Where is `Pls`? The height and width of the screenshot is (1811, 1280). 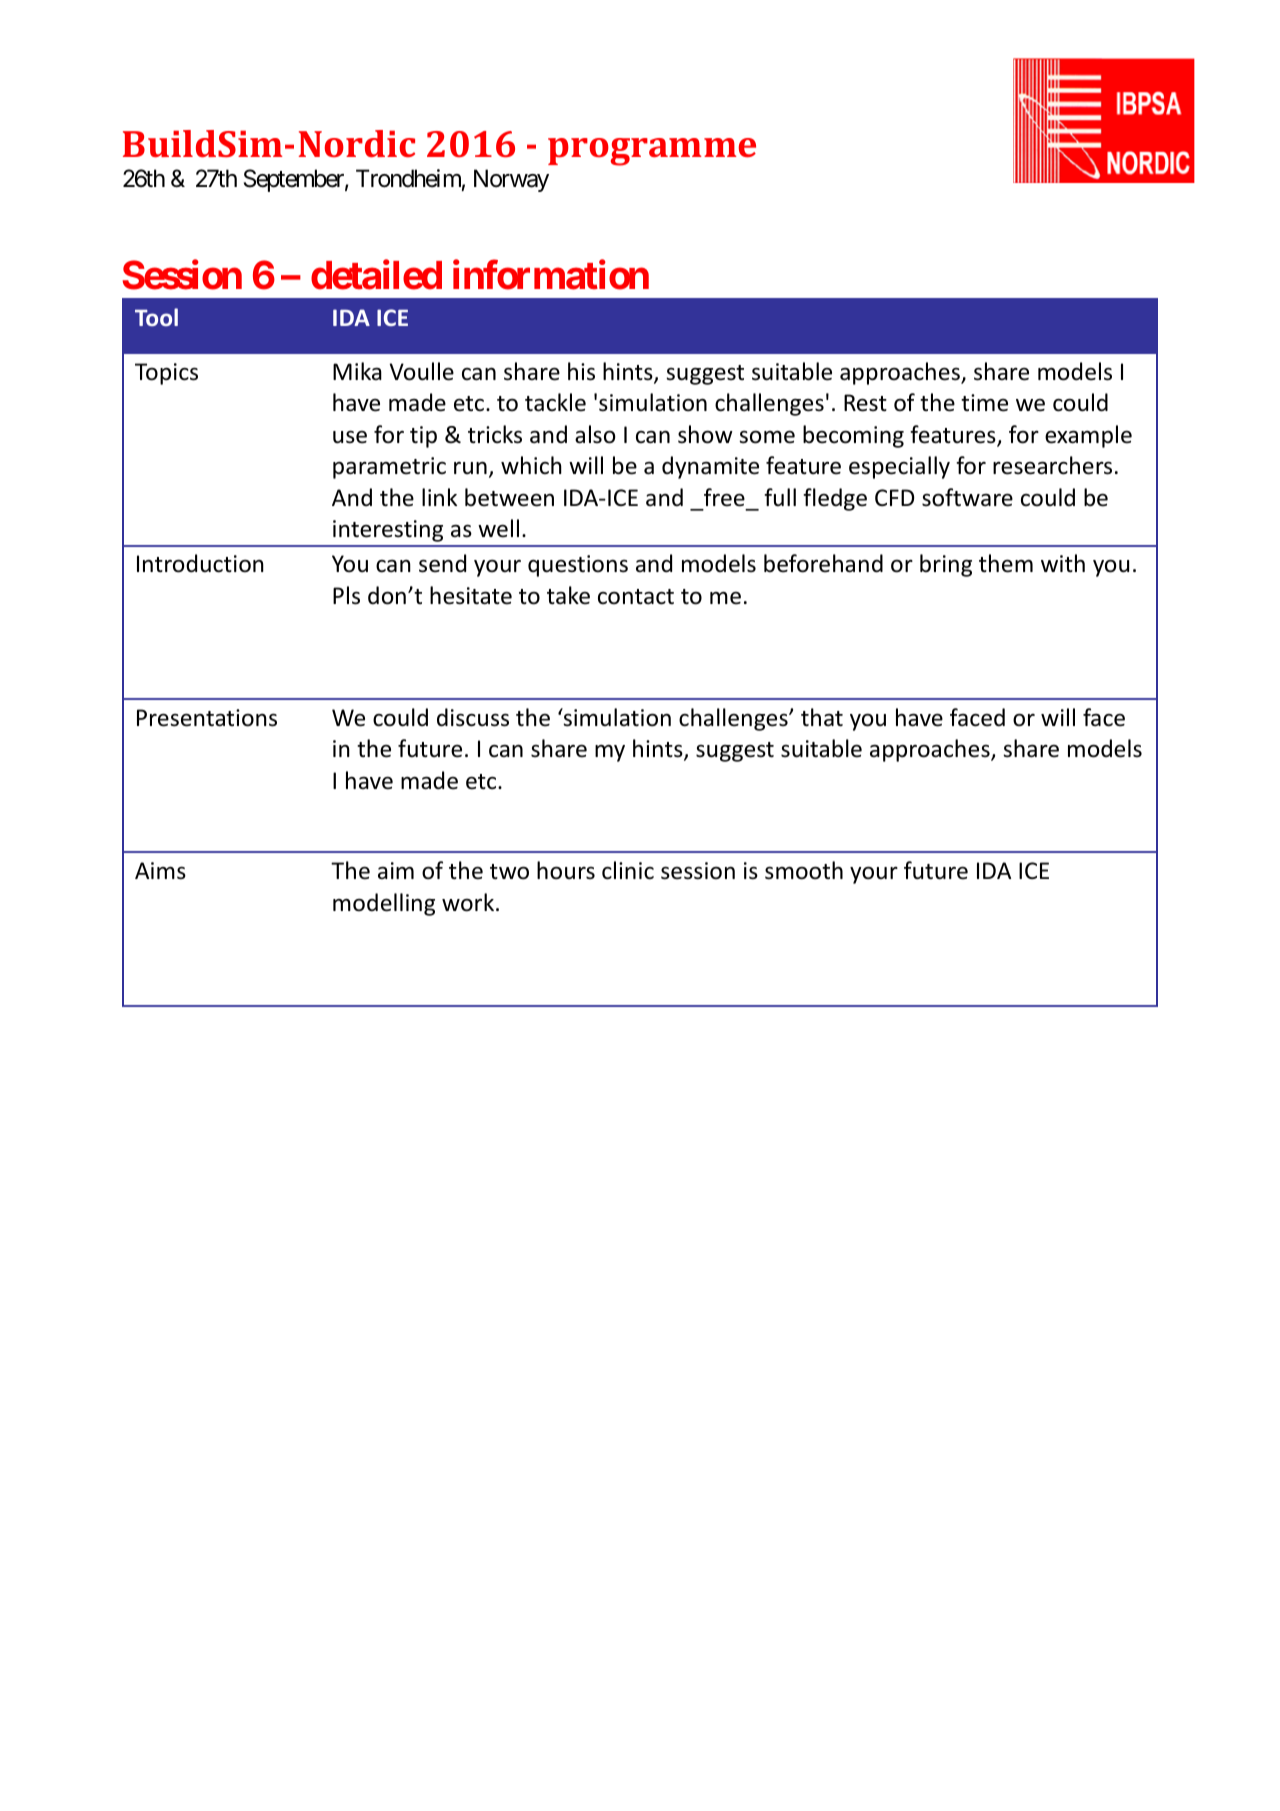
Pls is located at coordinates (346, 595).
